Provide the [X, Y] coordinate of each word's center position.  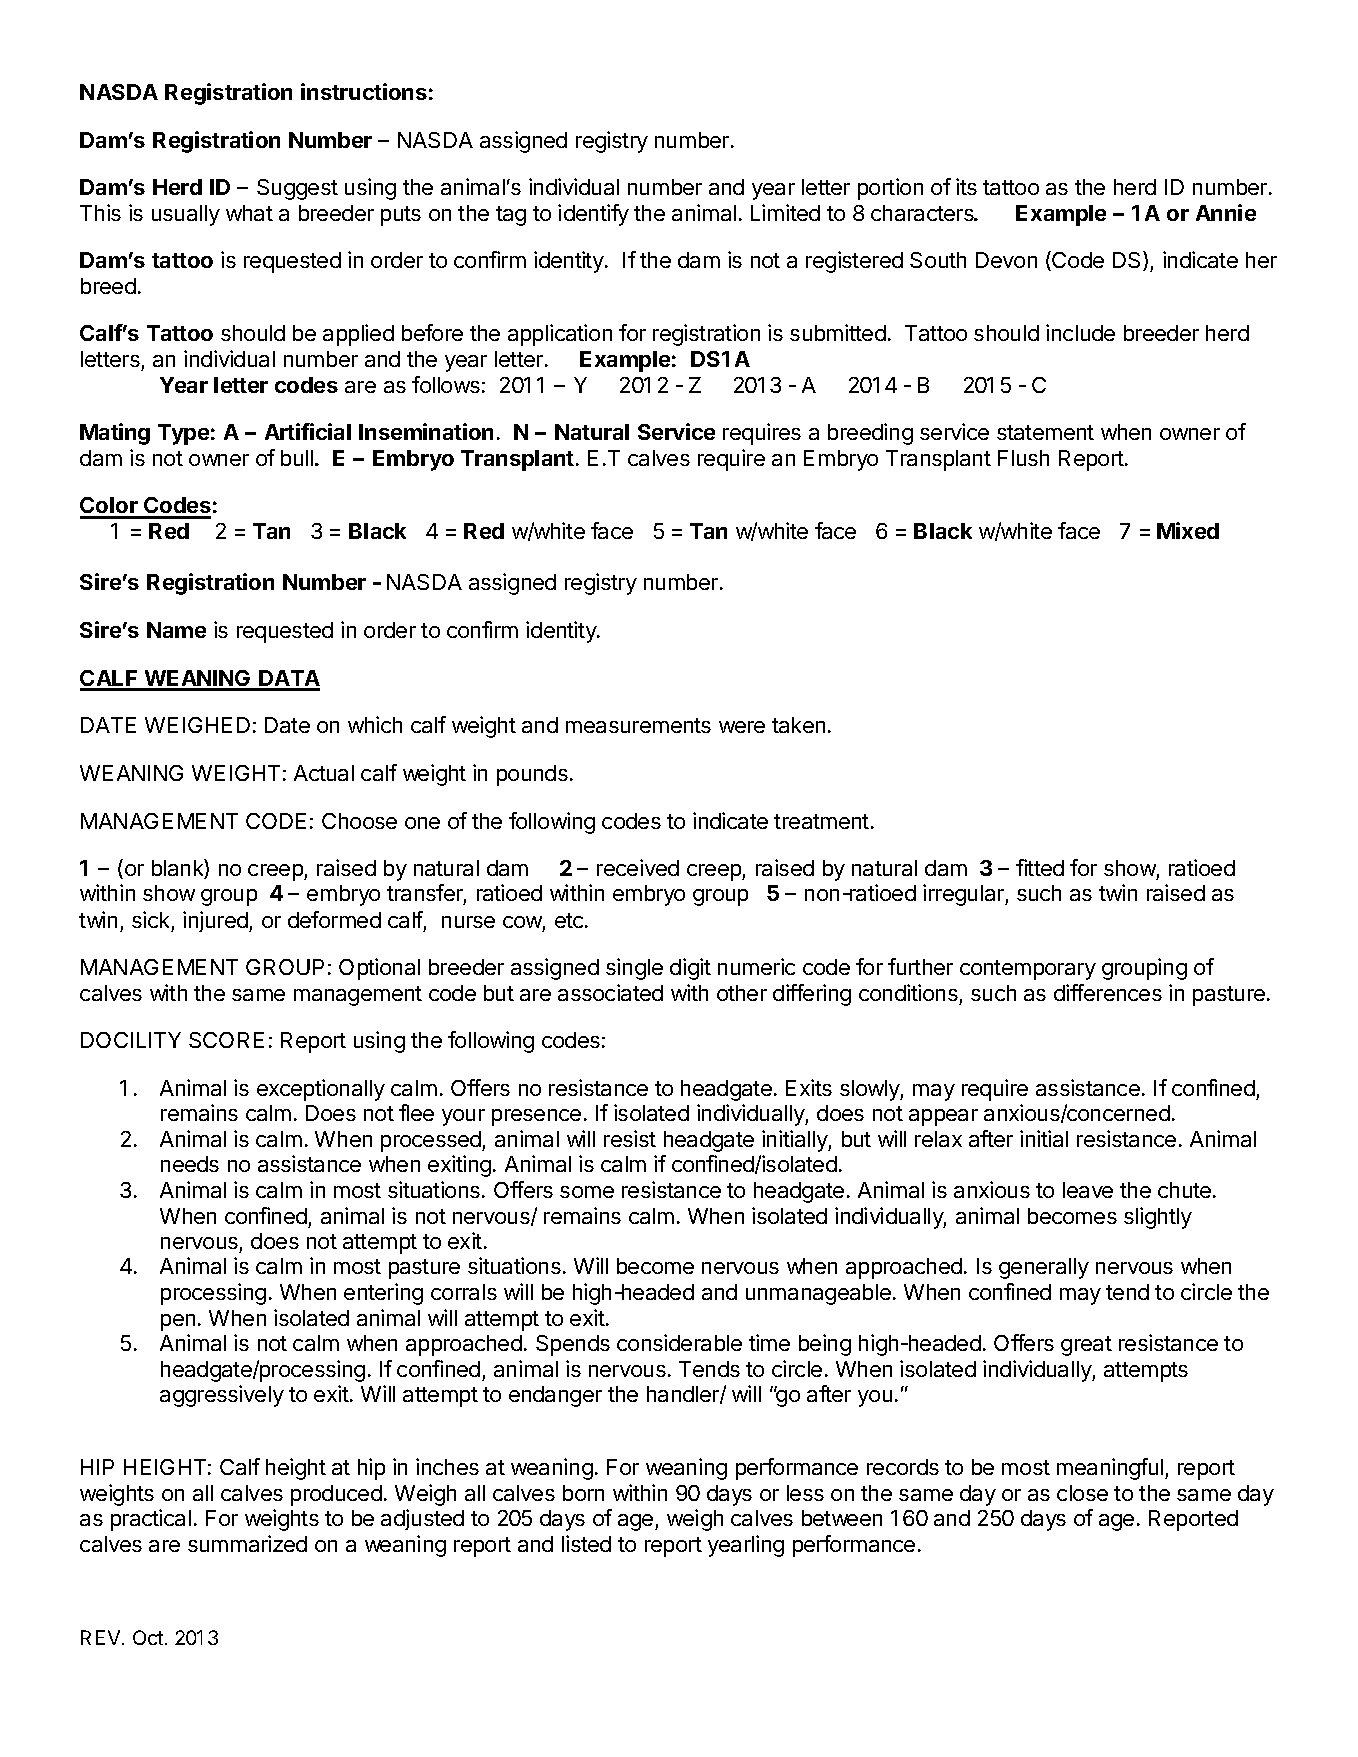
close [1082, 1493]
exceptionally [321, 1090]
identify [593, 215]
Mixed [1188, 530]
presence [536, 1117]
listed [586, 1543]
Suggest [297, 189]
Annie [1226, 212]
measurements [638, 725]
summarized [247, 1543]
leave [1088, 1190]
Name [176, 630]
